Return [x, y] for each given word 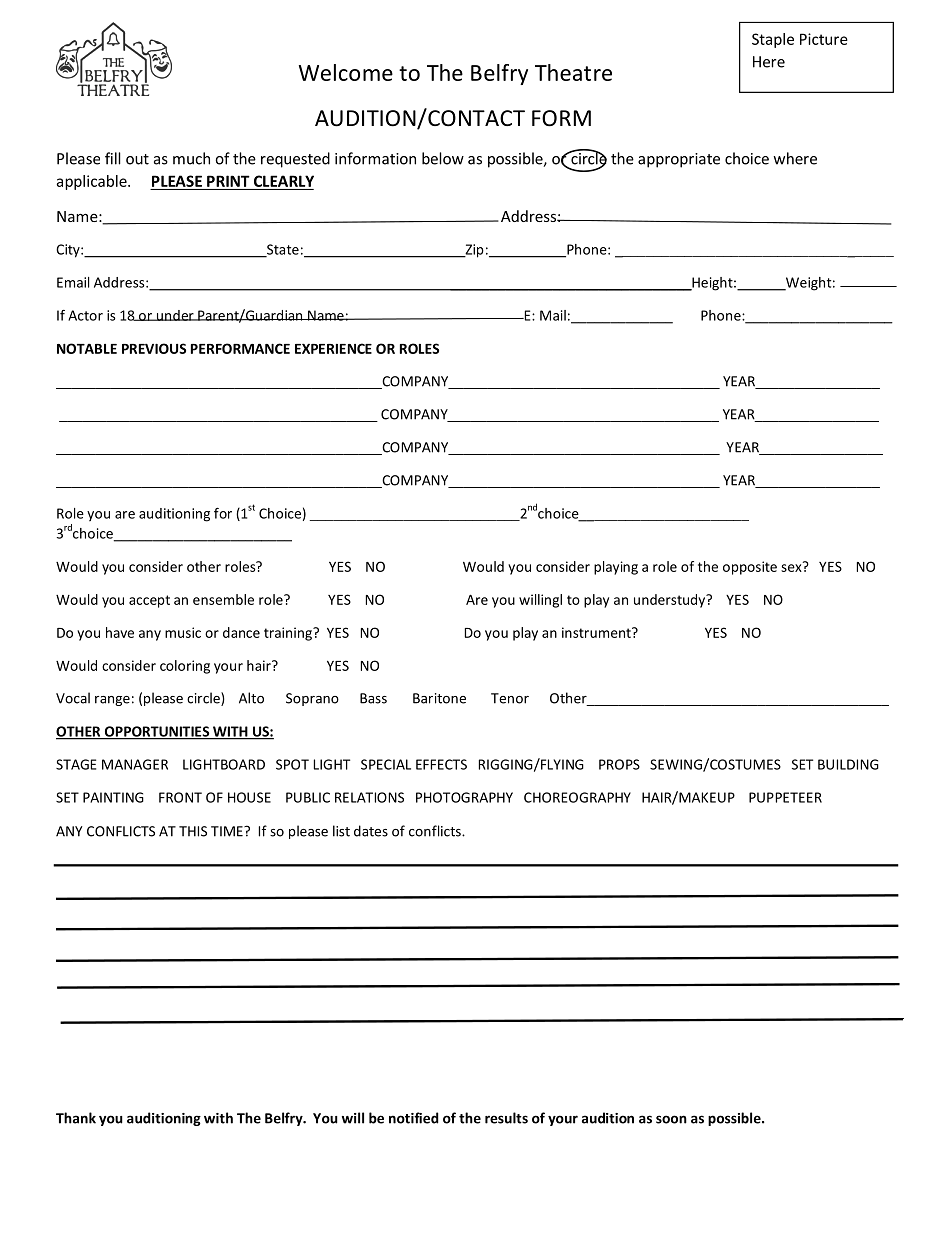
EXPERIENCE [333, 348]
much [191, 158]
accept [149, 601]
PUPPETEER [785, 797]
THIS [193, 831]
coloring [185, 667]
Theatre [573, 72]
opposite [750, 568]
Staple [773, 40]
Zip [473, 251]
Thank [76, 1118]
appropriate [679, 160]
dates [371, 831]
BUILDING [848, 764]
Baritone [439, 698]
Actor [85, 315]
